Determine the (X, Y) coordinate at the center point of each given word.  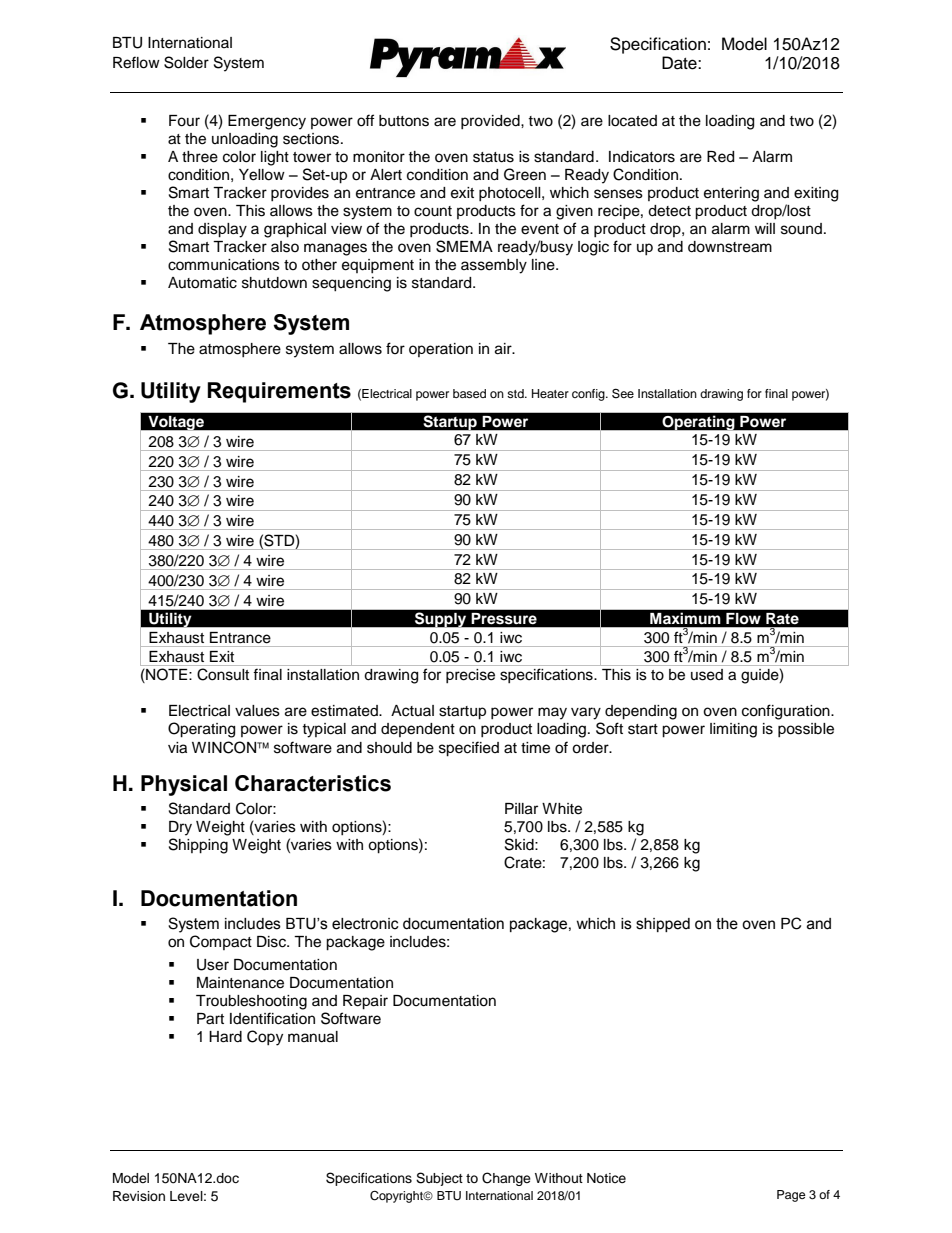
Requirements (279, 392)
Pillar (521, 809)
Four (184, 121)
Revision (139, 1196)
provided (491, 122)
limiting (733, 730)
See (623, 393)
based (469, 393)
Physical (184, 785)
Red (720, 157)
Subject (439, 1179)
